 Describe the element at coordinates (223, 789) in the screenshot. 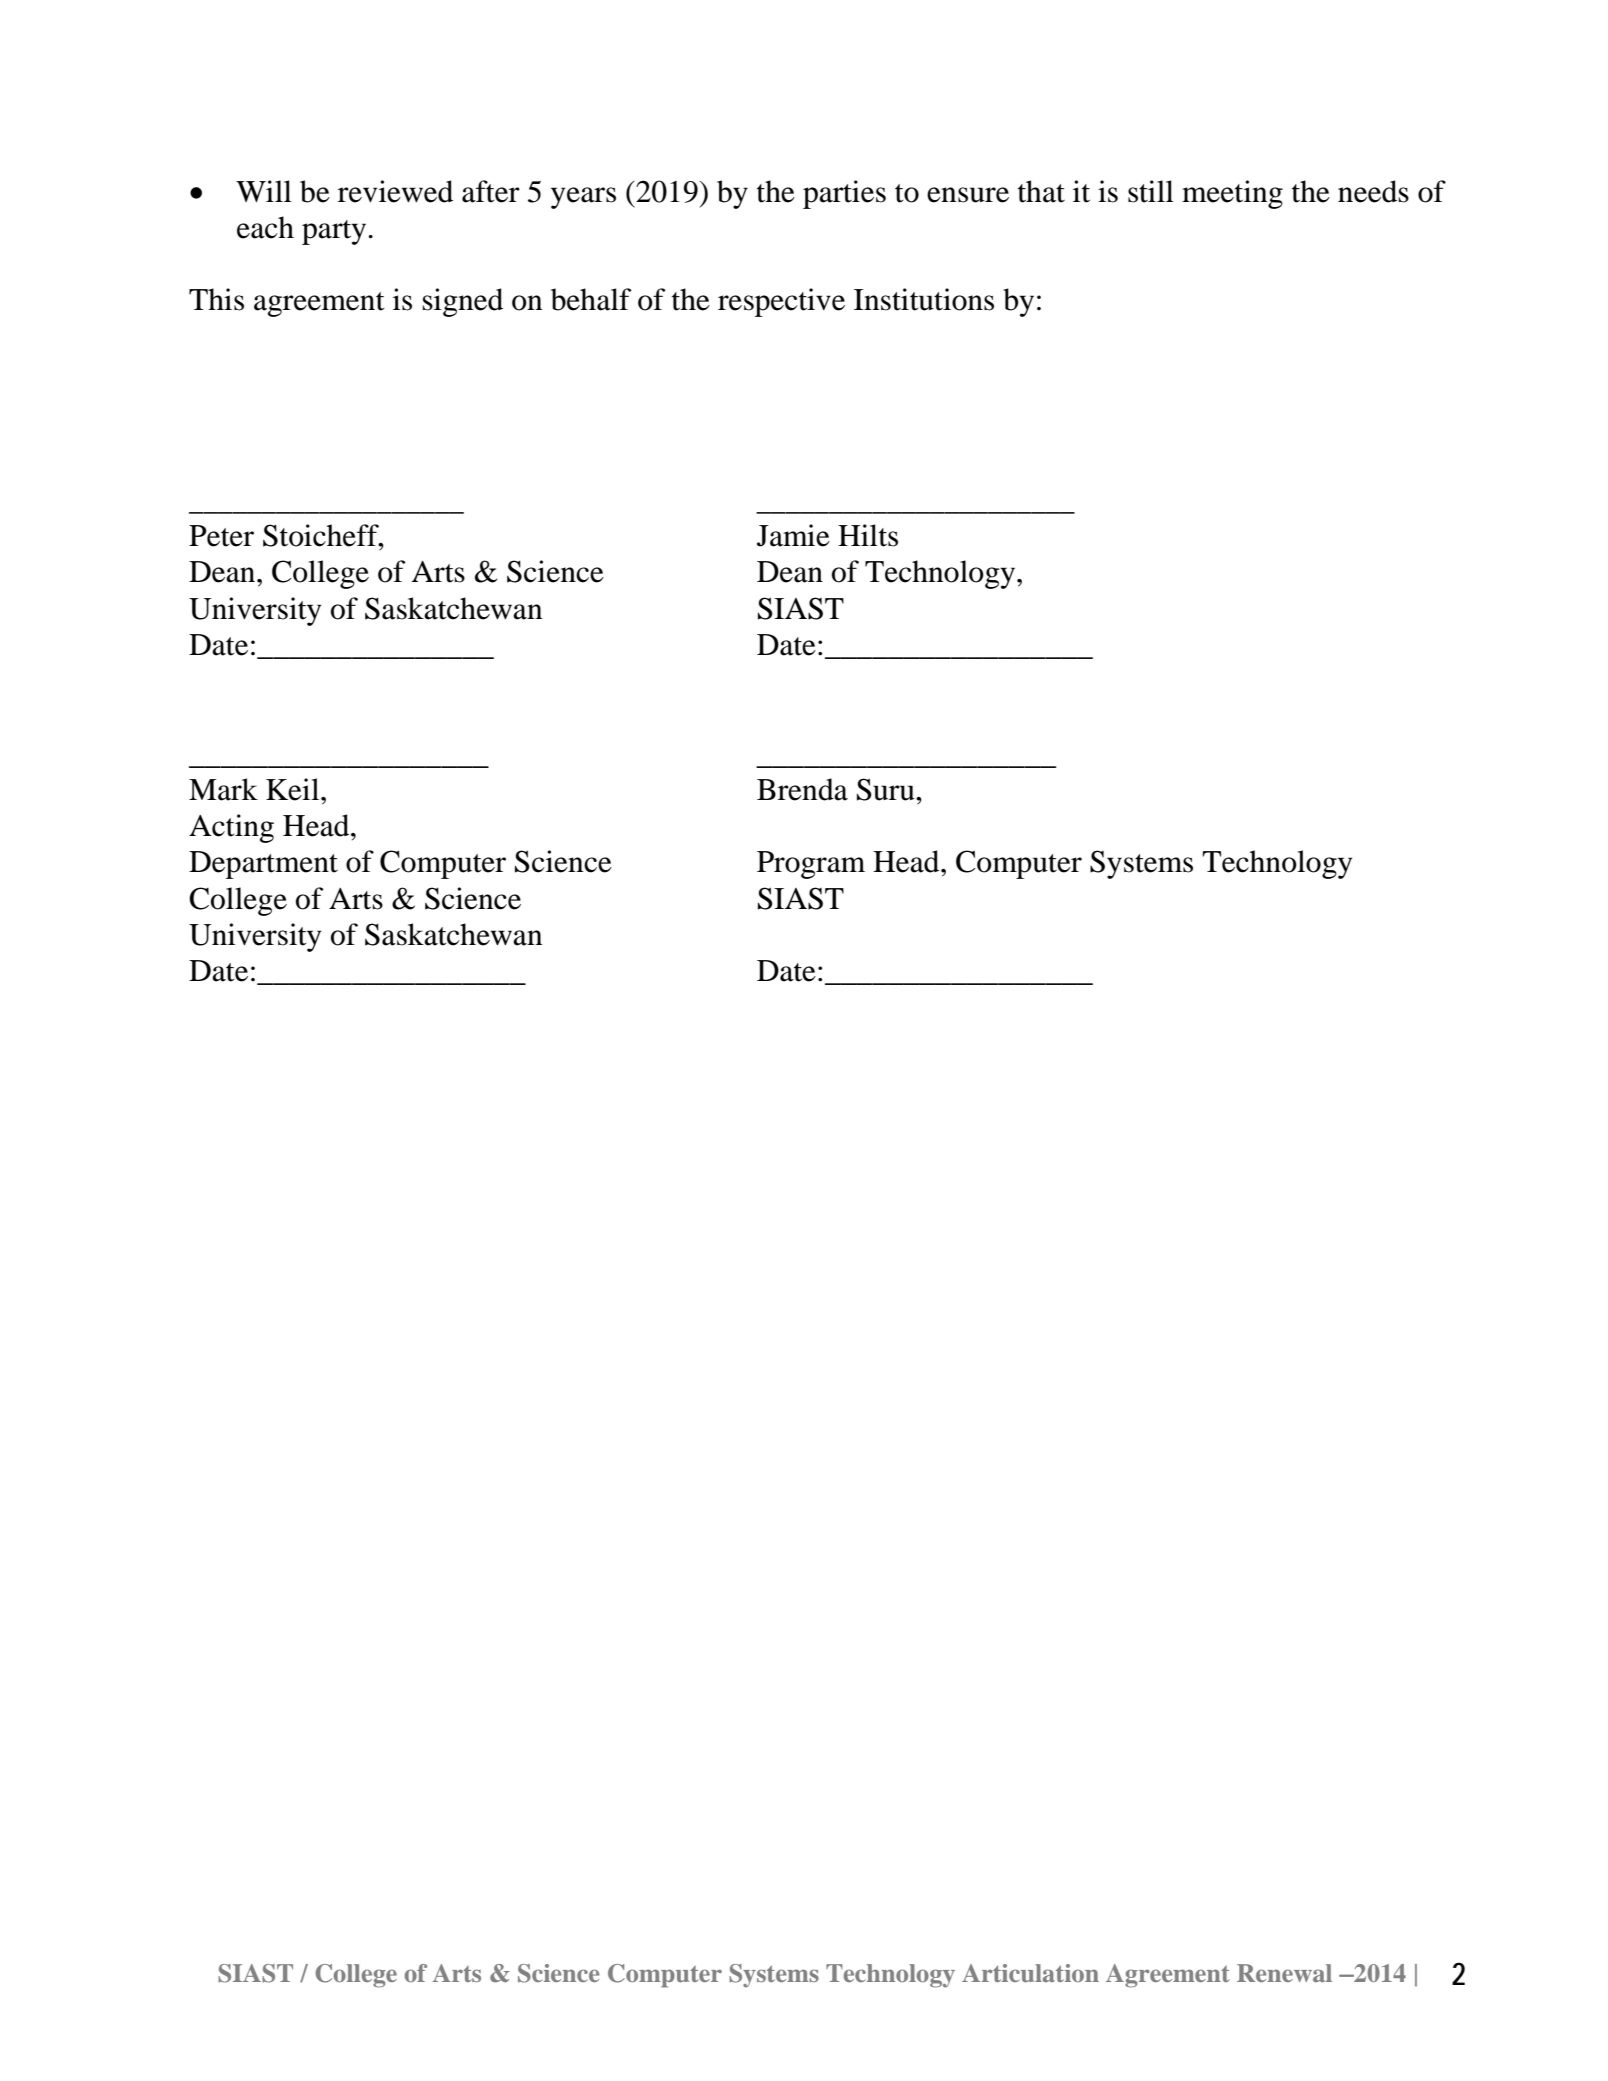

I see `Mark` at that location.
